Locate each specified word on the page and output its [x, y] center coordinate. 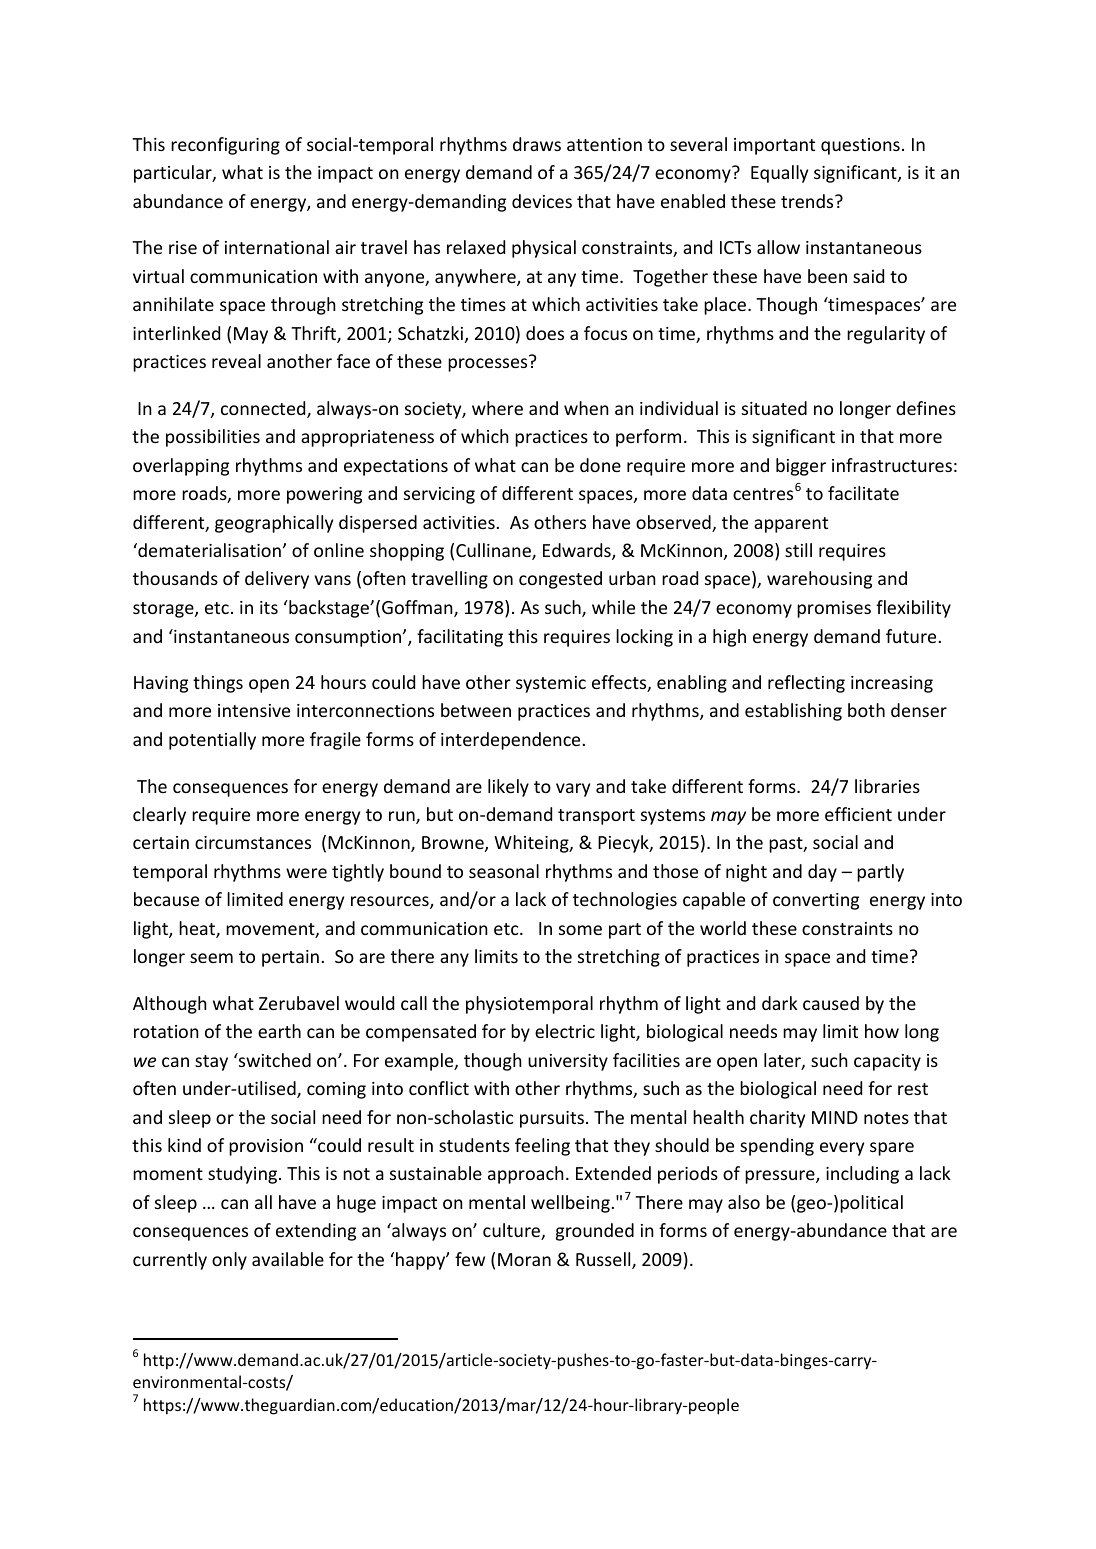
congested [560, 580]
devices [542, 201]
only [229, 1261]
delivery [277, 580]
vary [573, 790]
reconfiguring [225, 146]
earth [279, 1031]
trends [808, 201]
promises [834, 609]
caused [831, 1003]
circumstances [253, 842]
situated [774, 408]
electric [565, 1031]
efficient [858, 814]
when [586, 408]
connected [264, 409]
